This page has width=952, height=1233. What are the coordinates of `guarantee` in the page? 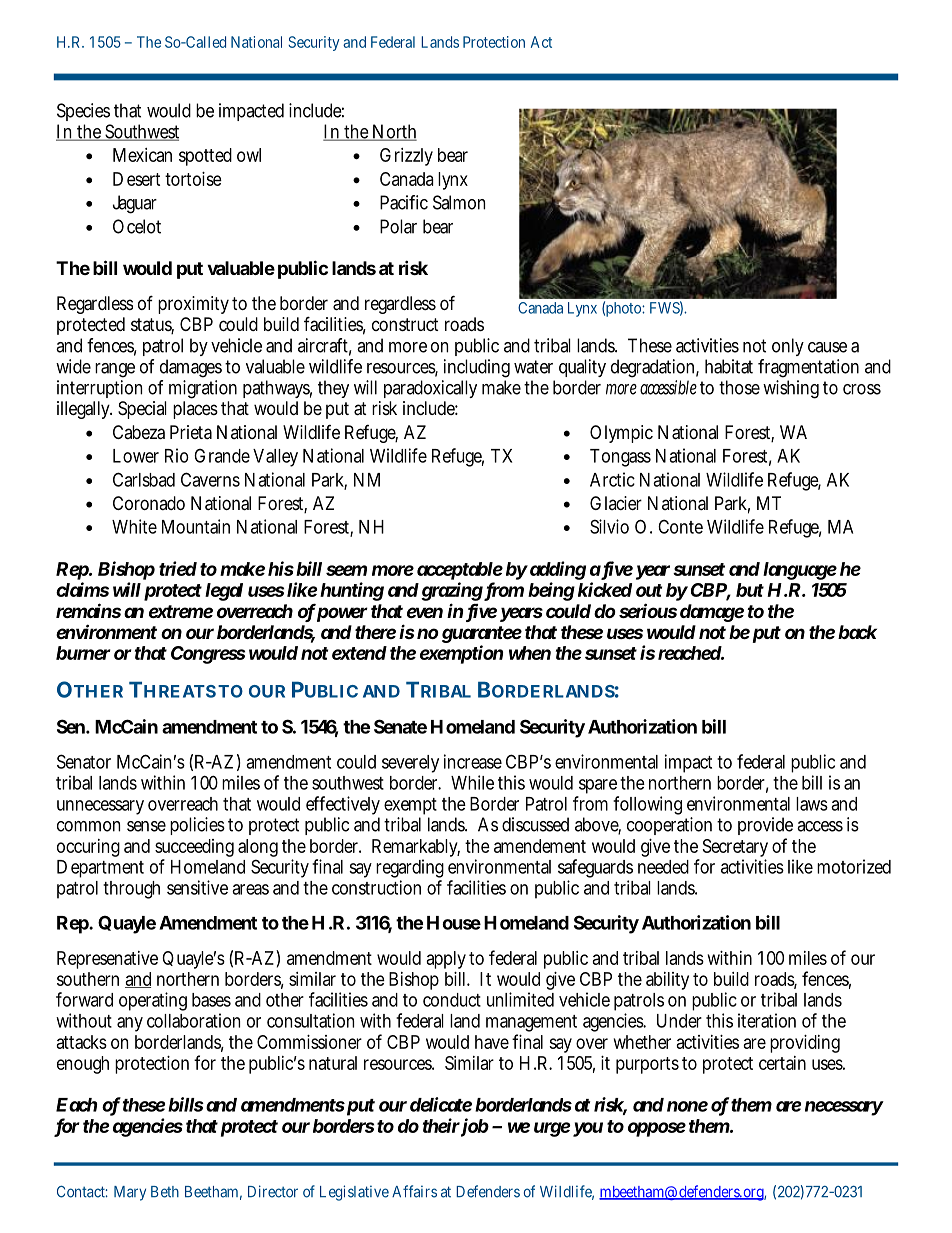 It's located at (482, 636).
